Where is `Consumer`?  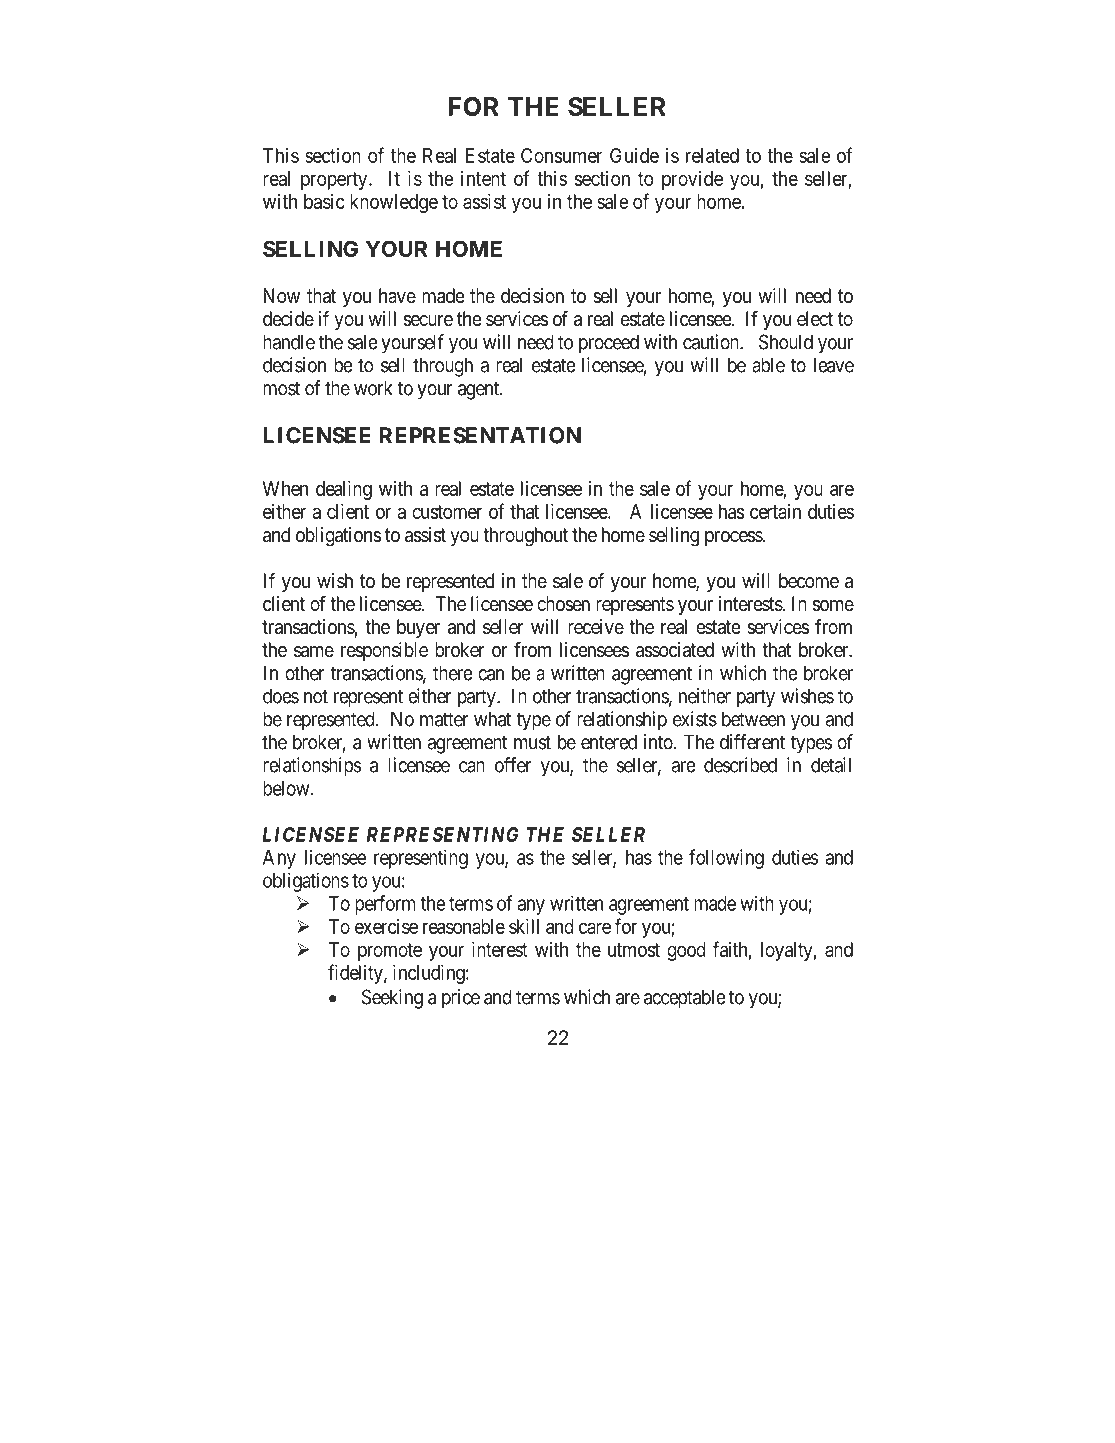 Consumer is located at coordinates (562, 155).
